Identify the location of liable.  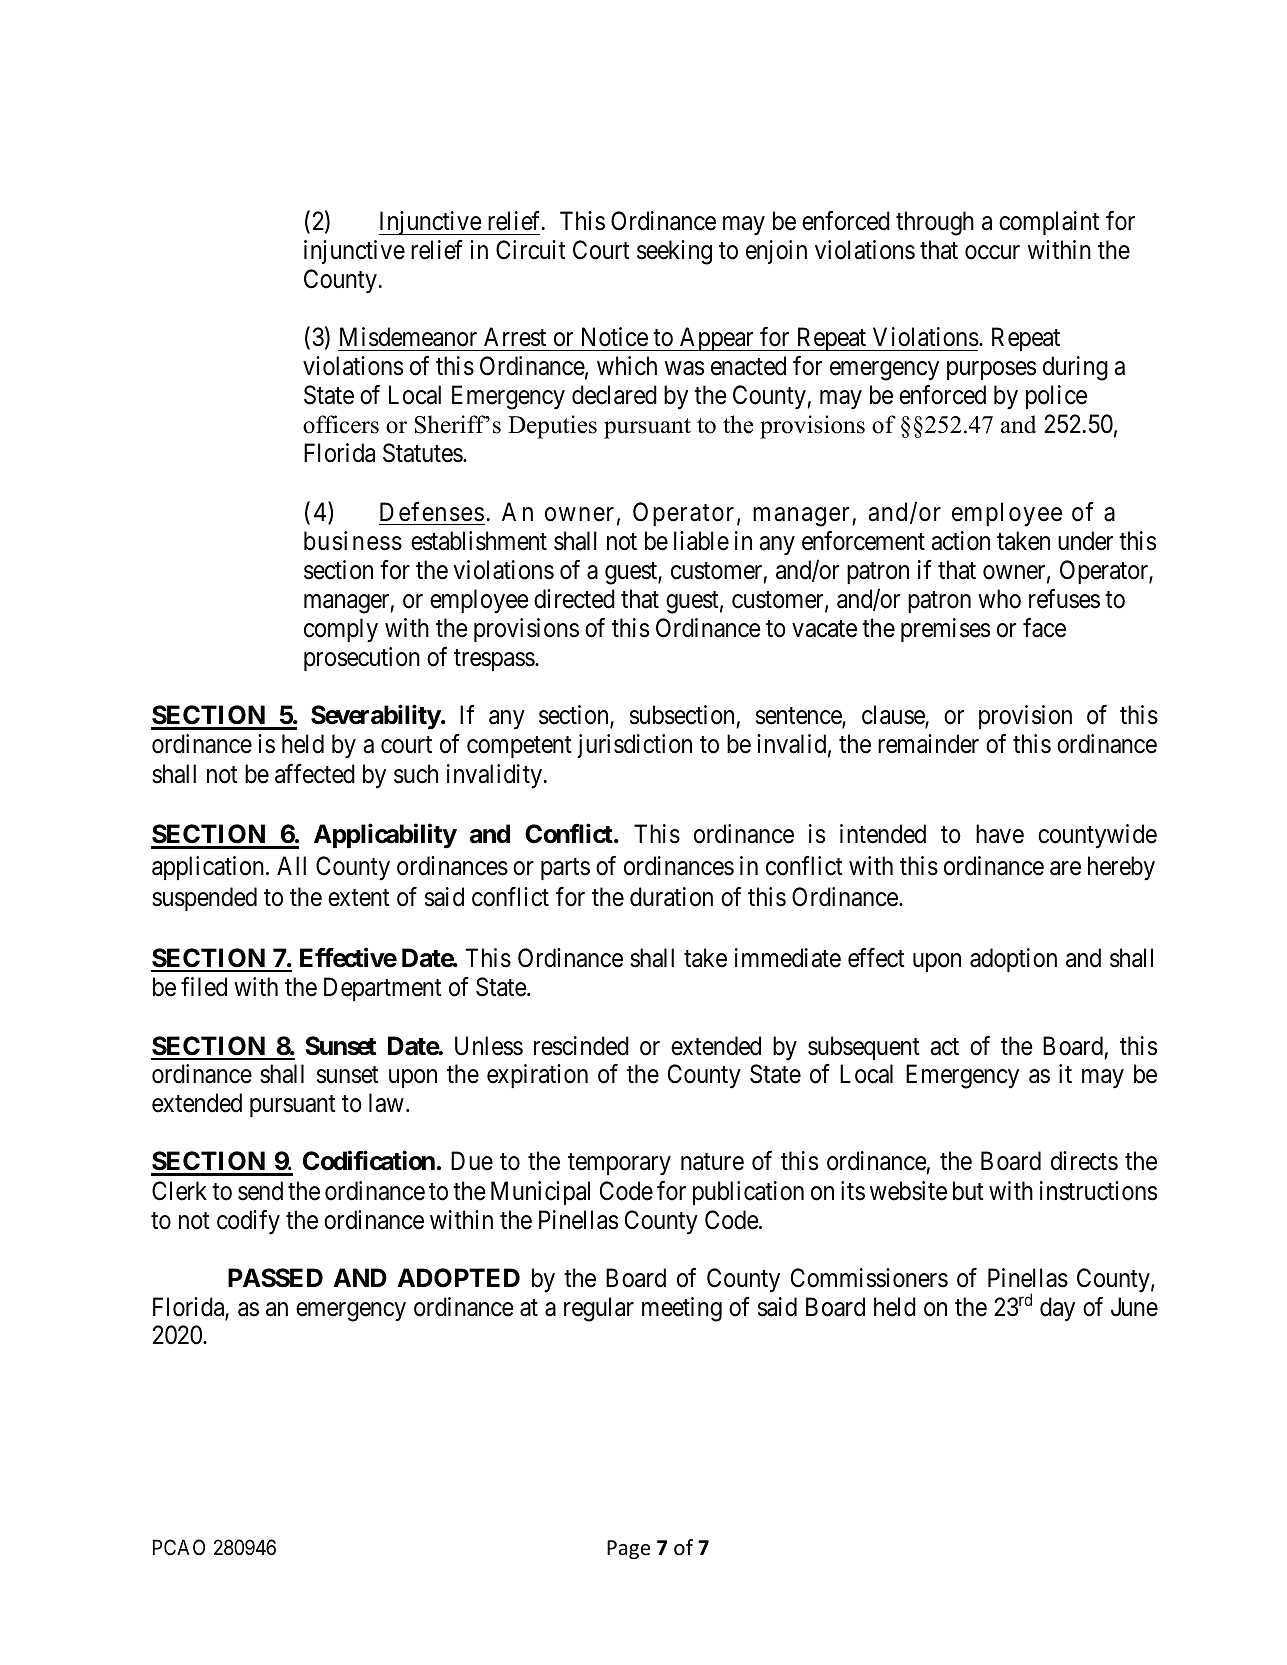
(701, 541).
